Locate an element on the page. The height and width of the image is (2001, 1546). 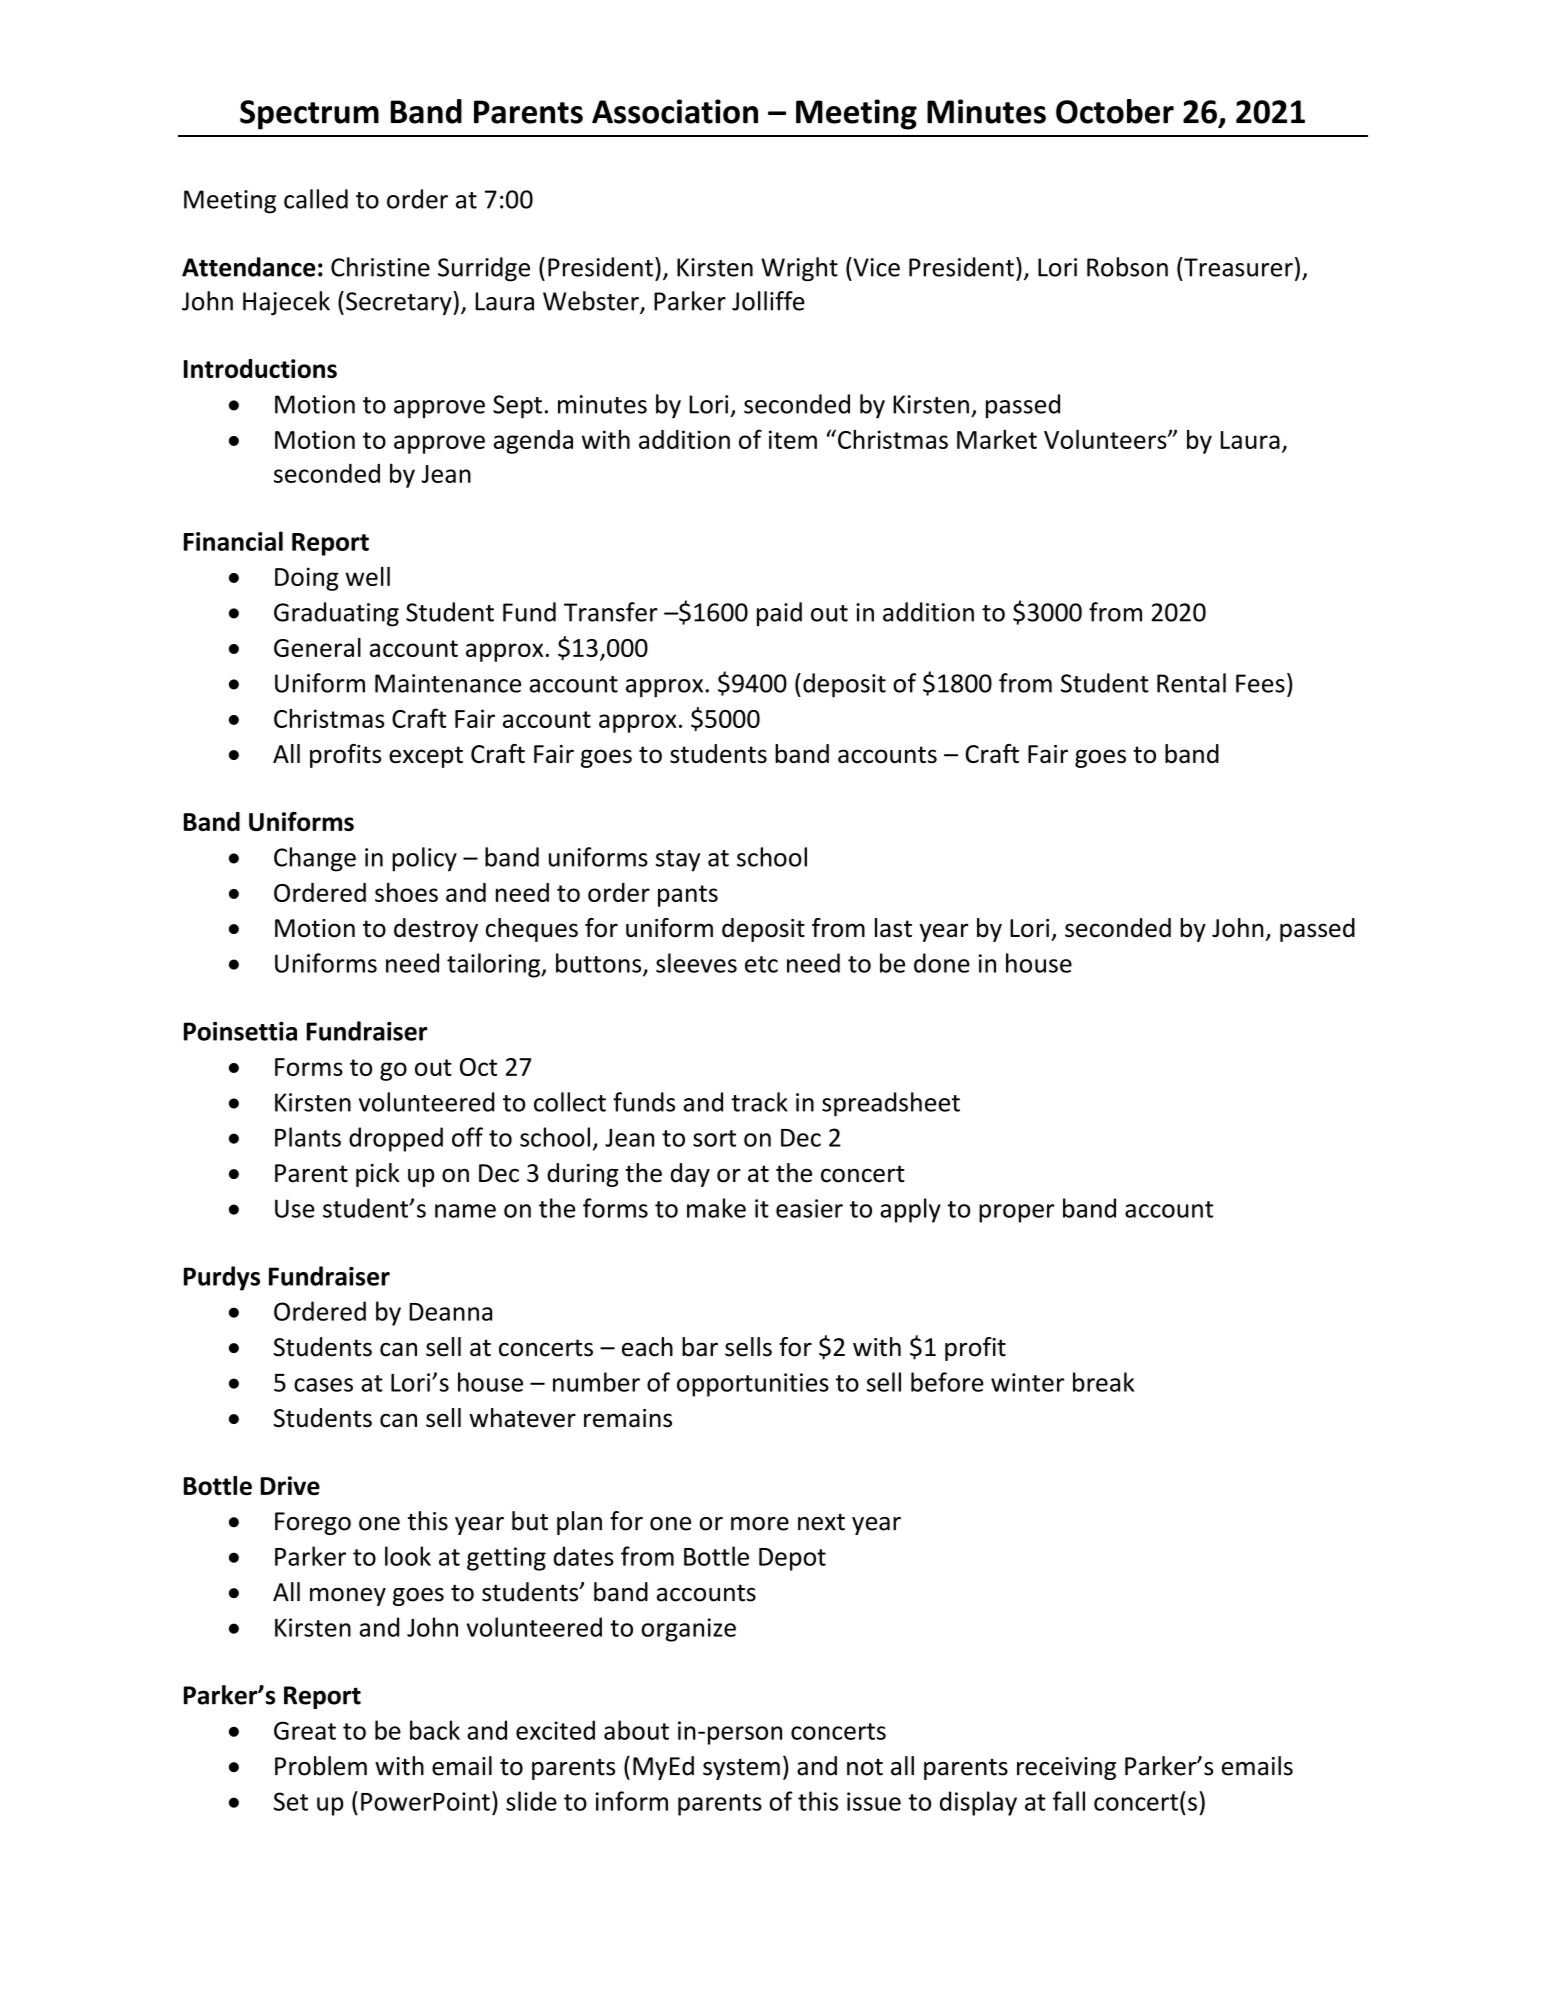
receiving is located at coordinates (1066, 1768).
